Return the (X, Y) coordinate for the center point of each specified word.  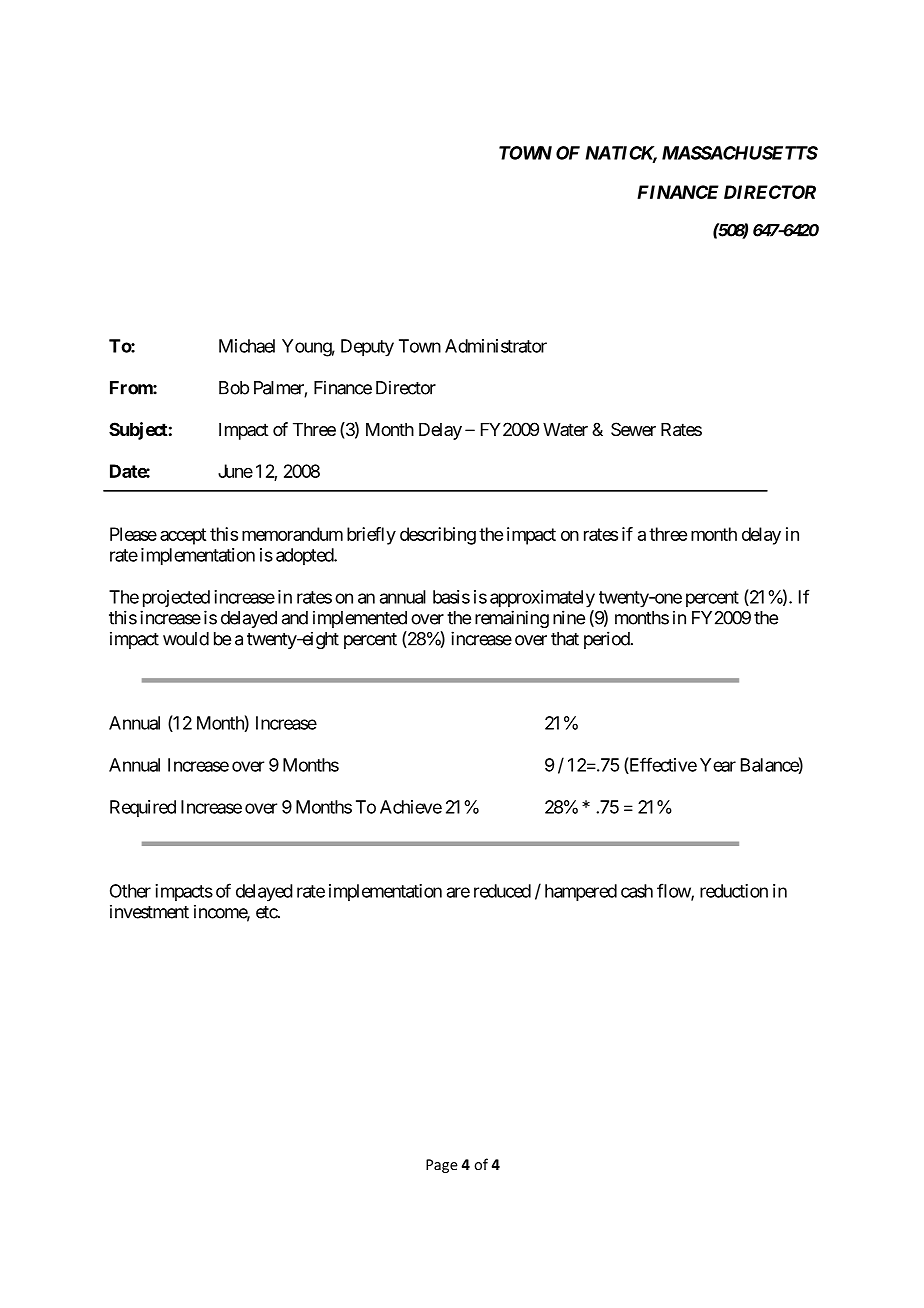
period (607, 640)
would (186, 639)
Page (442, 1166)
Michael (247, 346)
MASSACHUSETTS (740, 153)
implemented (360, 619)
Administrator (496, 346)
